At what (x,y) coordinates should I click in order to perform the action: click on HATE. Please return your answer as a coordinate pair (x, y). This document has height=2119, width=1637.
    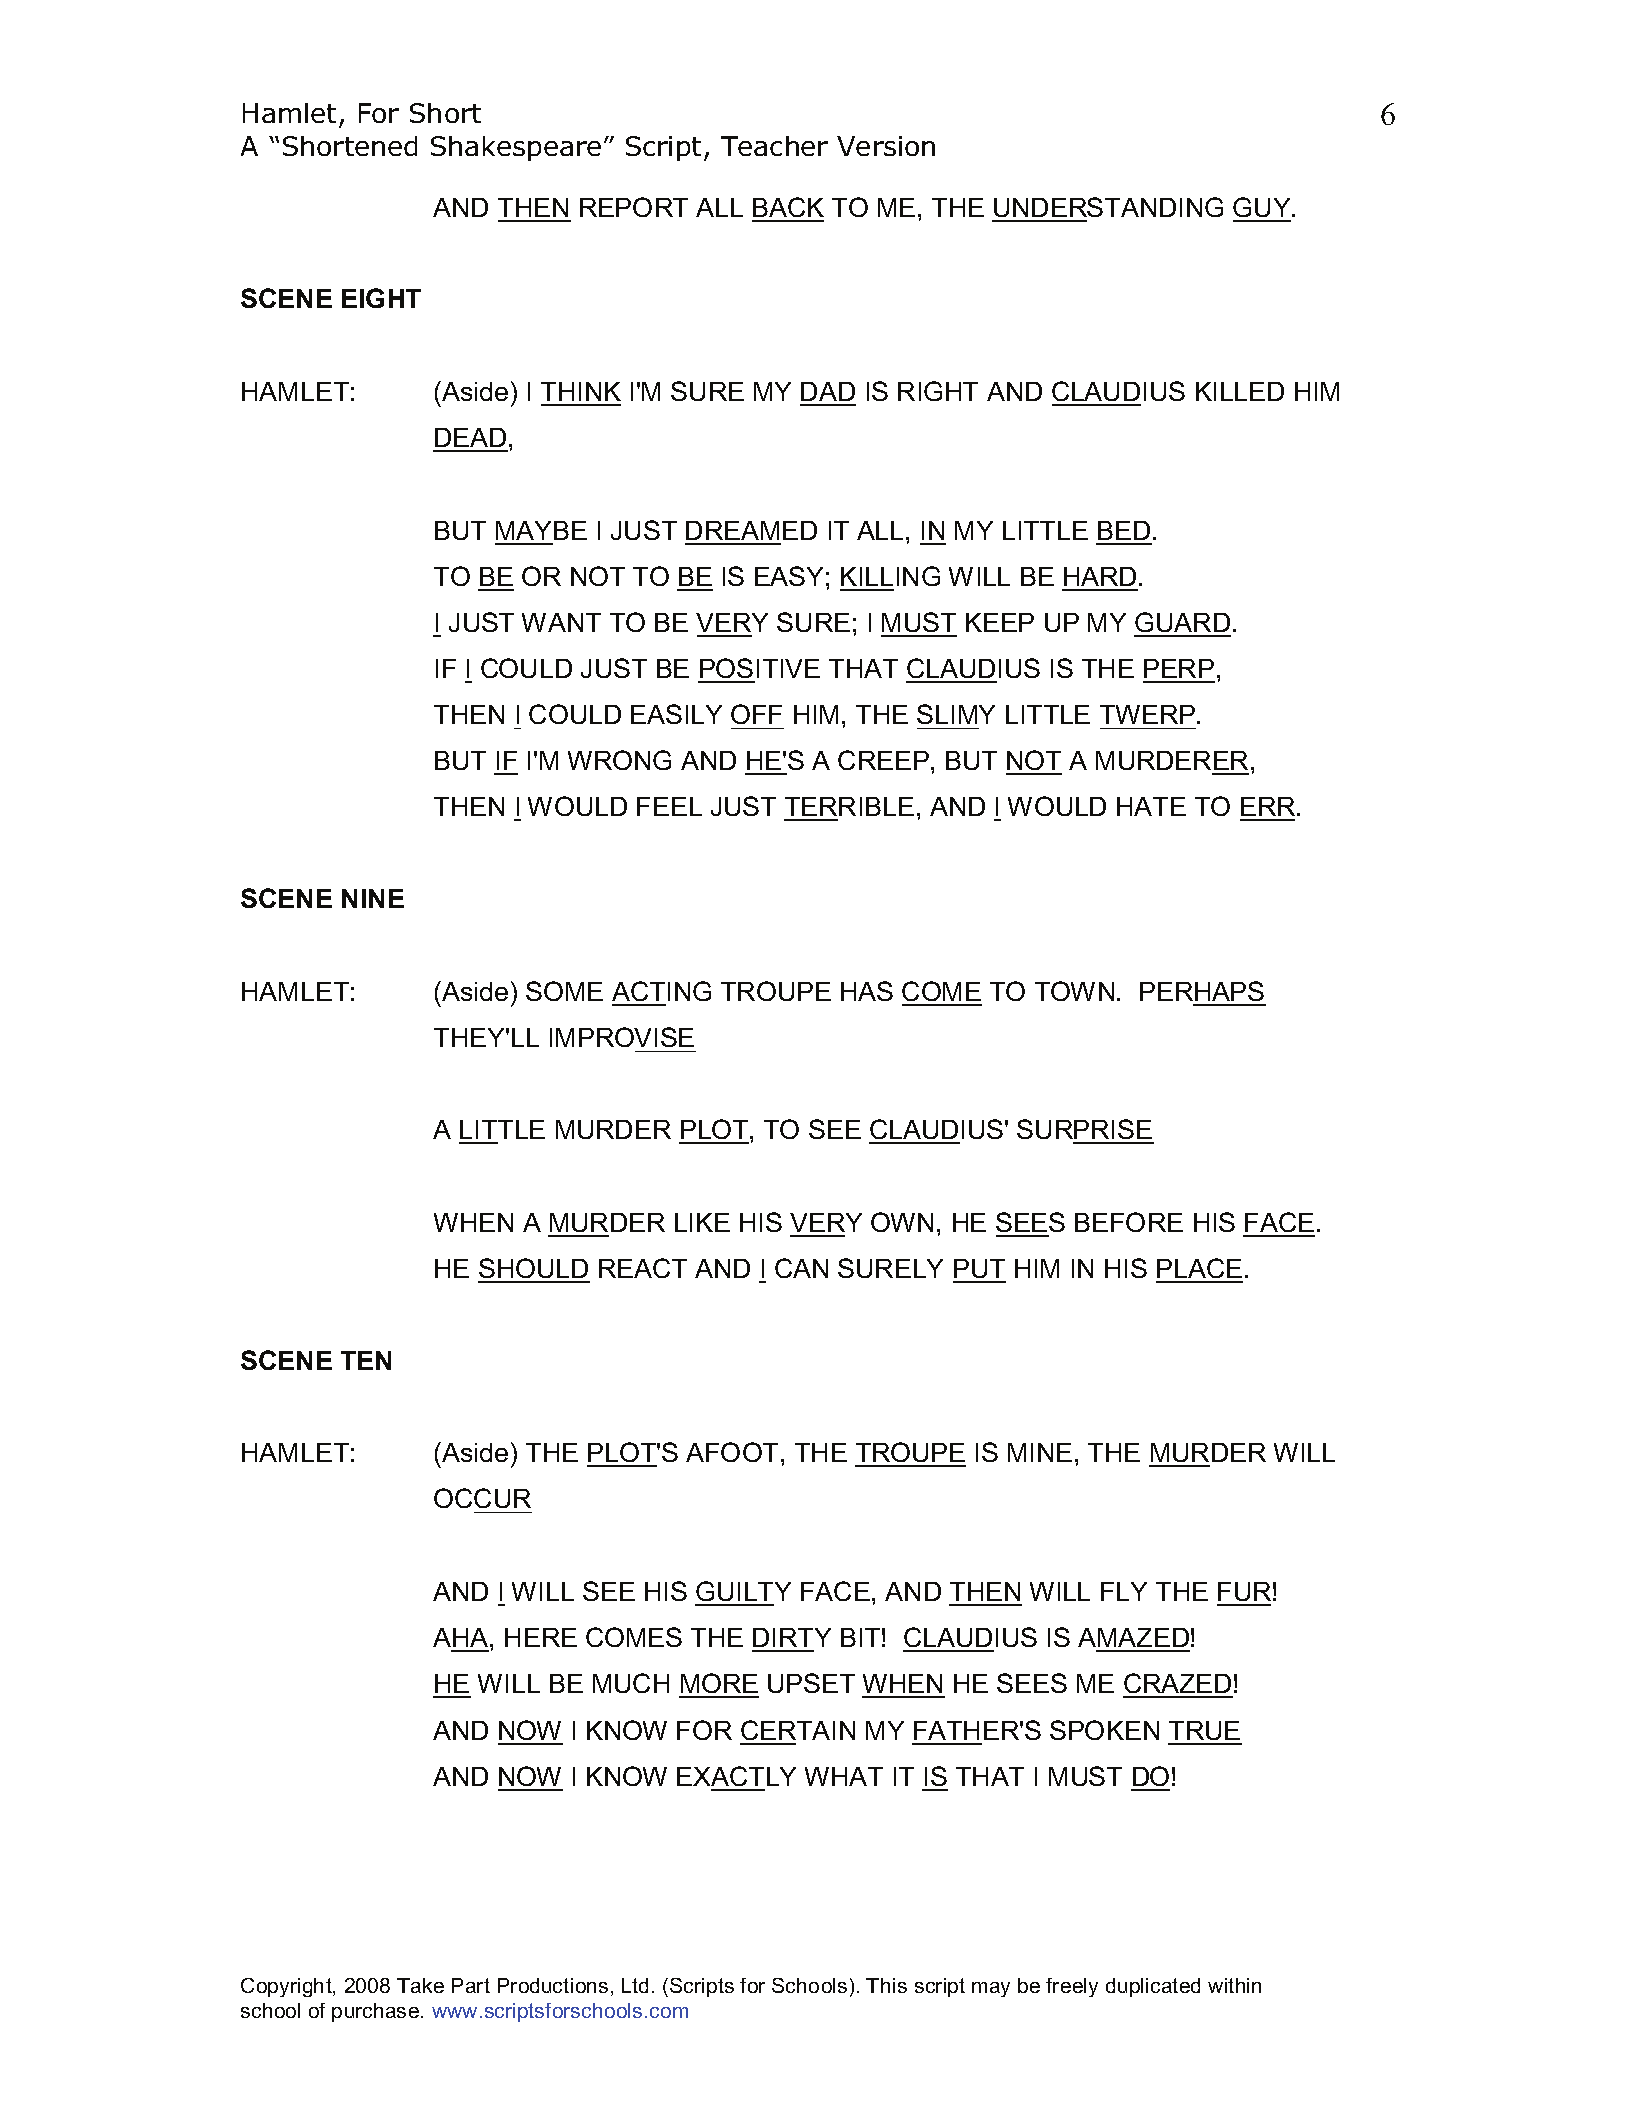
    Looking at the image, I should click on (1151, 806).
